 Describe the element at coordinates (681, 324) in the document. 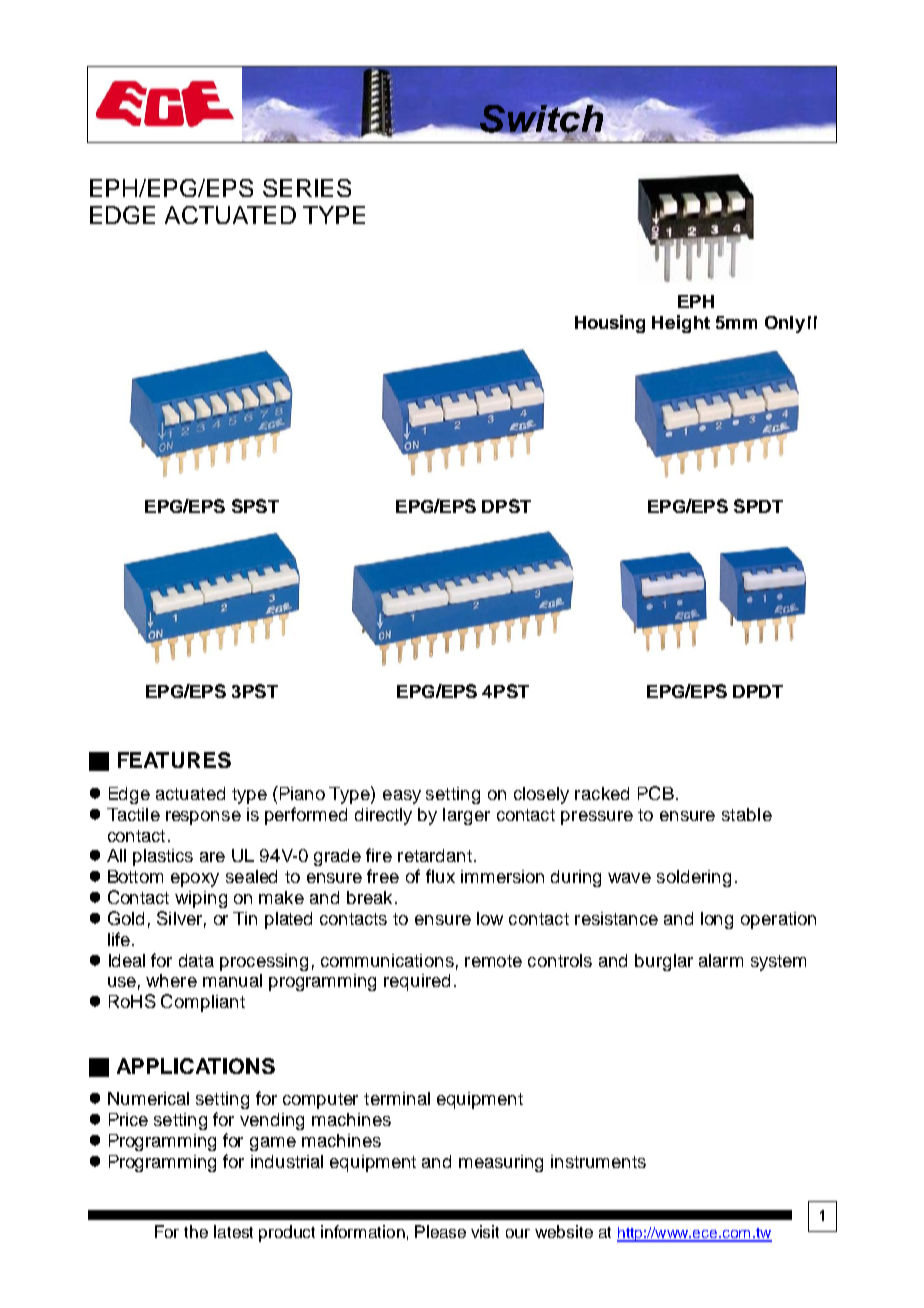

I see `Height` at that location.
